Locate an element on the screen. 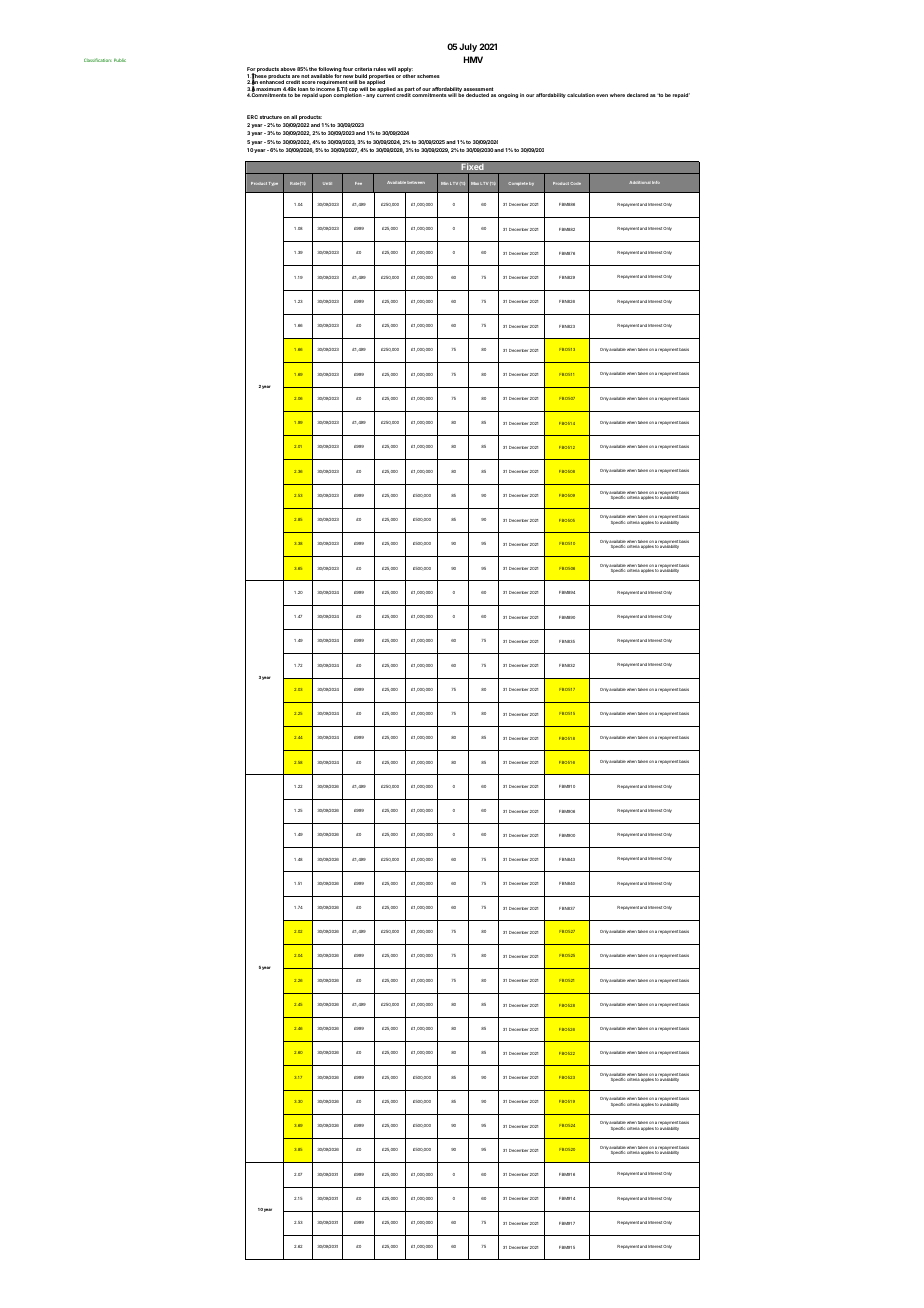 The width and height of the screenshot is (924, 1308). Type is located at coordinates (273, 184).
